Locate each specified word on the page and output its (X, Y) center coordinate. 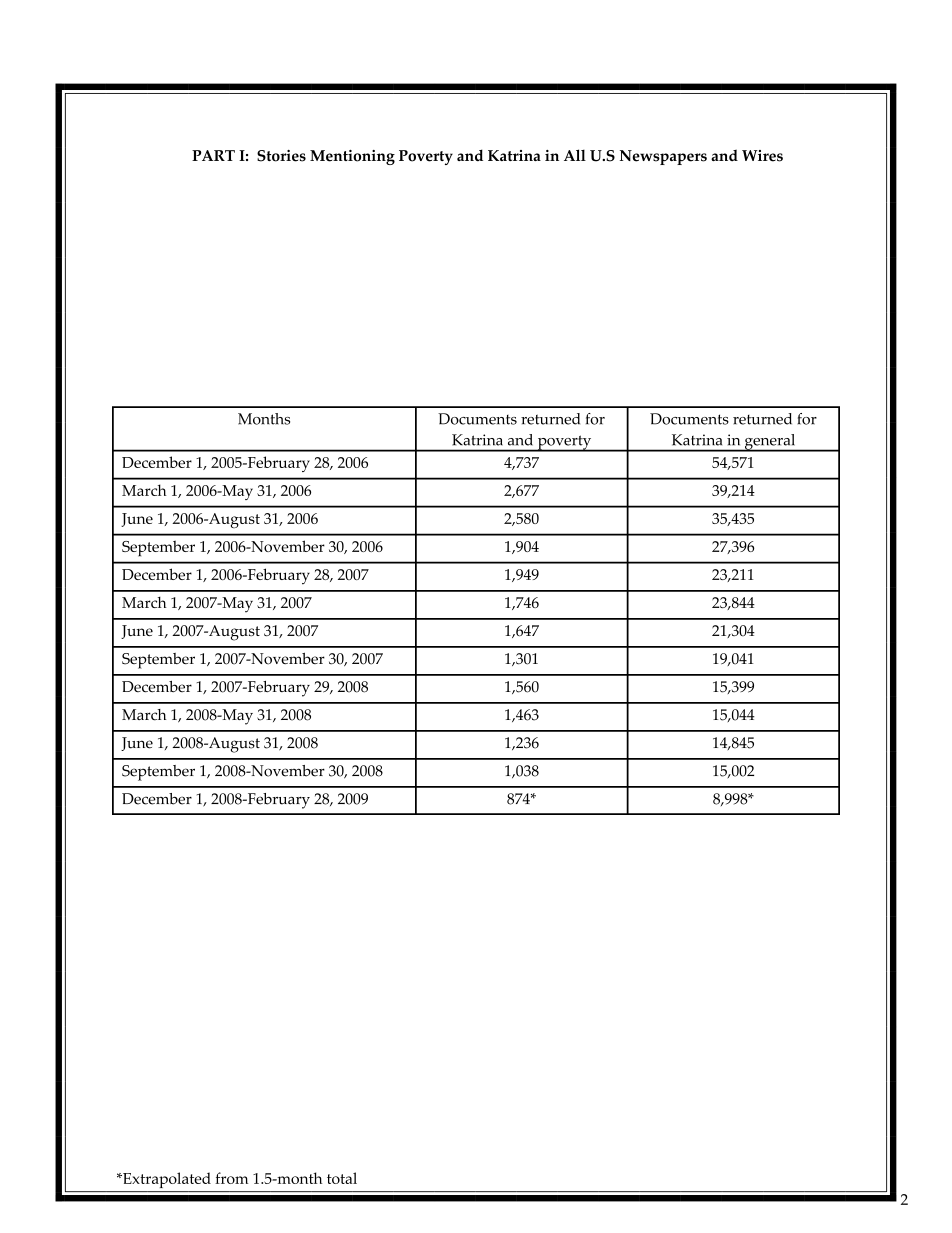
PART (213, 155)
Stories (281, 156)
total (342, 1178)
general (770, 443)
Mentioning (352, 157)
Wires (762, 156)
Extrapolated (166, 1180)
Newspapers (663, 157)
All (575, 155)
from (231, 1178)
